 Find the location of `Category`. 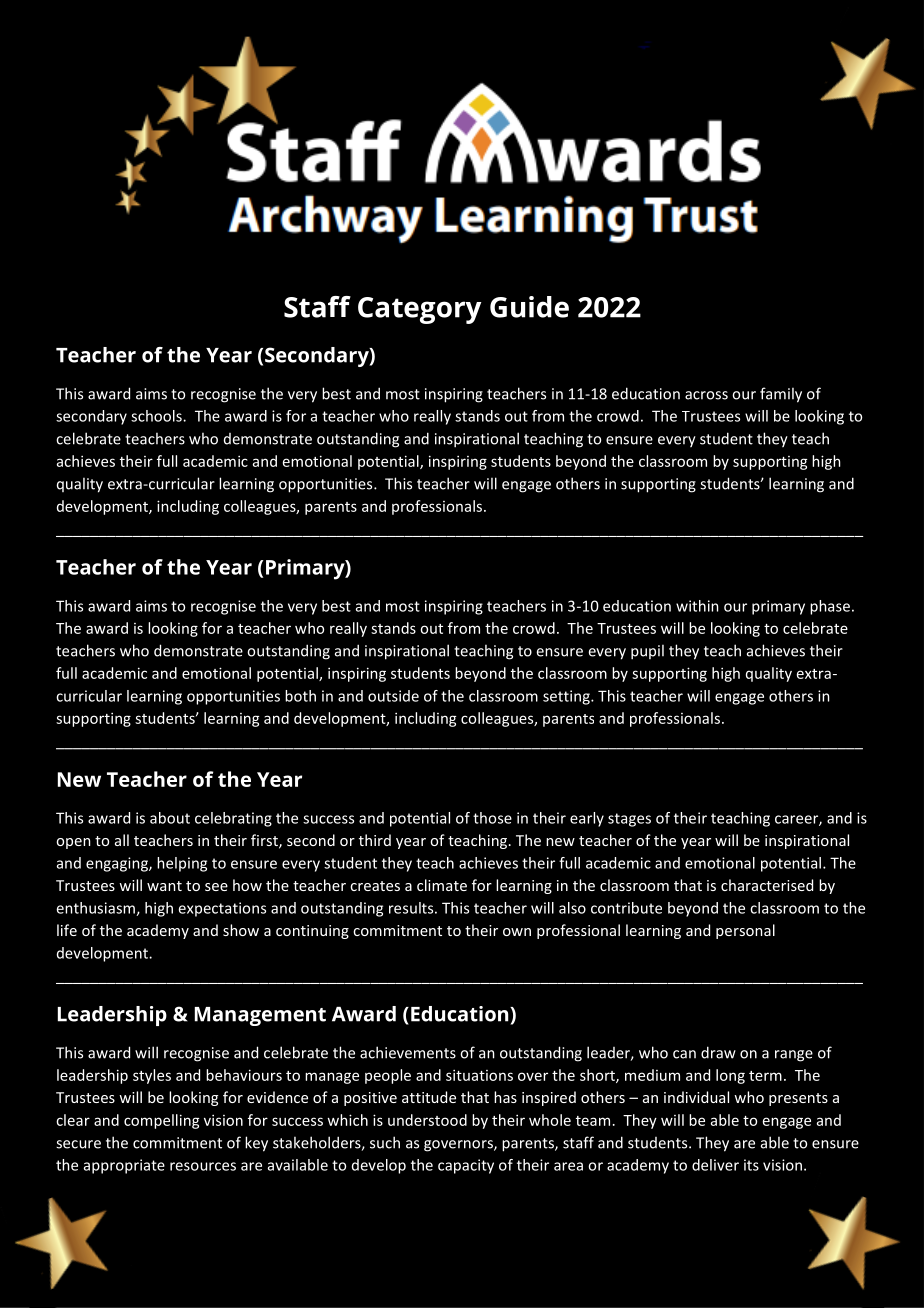

Category is located at coordinates (420, 310).
